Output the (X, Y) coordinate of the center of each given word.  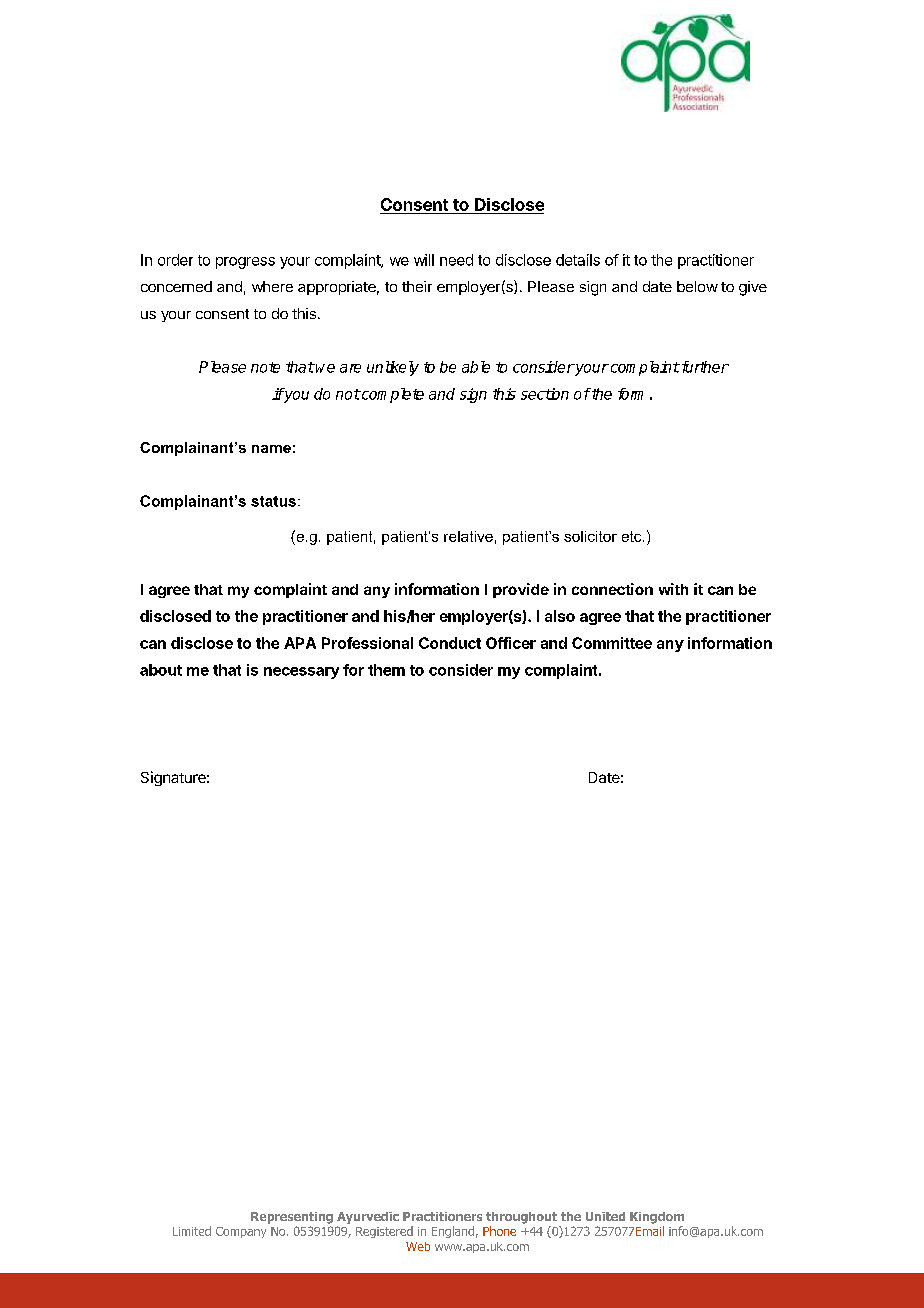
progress (245, 263)
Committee (612, 643)
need (456, 260)
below (697, 286)
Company (241, 1232)
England (453, 1232)
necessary (301, 673)
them (386, 670)
